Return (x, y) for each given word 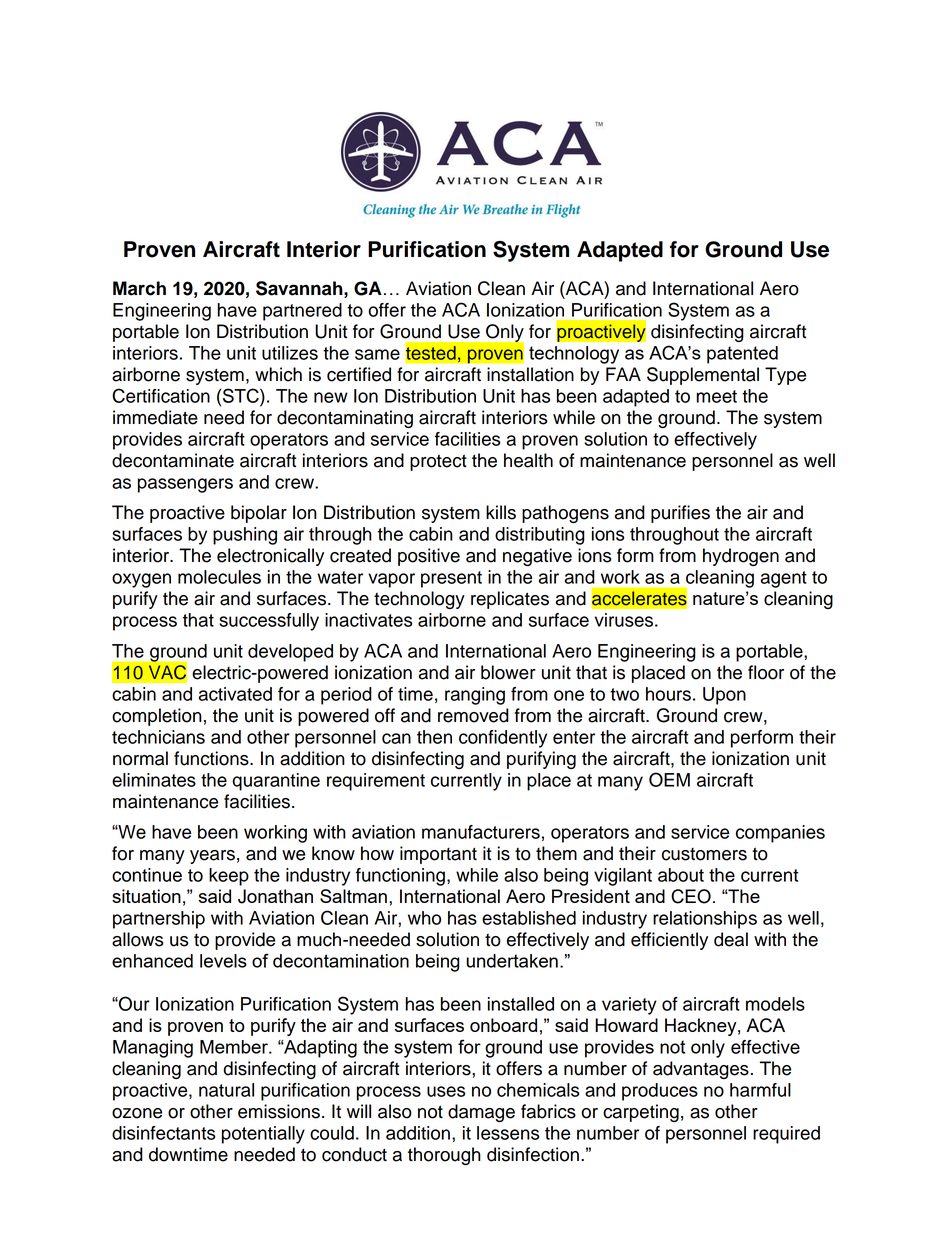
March (139, 288)
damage (481, 1113)
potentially (263, 1135)
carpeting (641, 1113)
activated (235, 694)
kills (501, 512)
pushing (245, 536)
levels (223, 961)
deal (731, 939)
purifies (680, 514)
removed (473, 715)
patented (742, 355)
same (377, 354)
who (424, 918)
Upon (724, 696)
